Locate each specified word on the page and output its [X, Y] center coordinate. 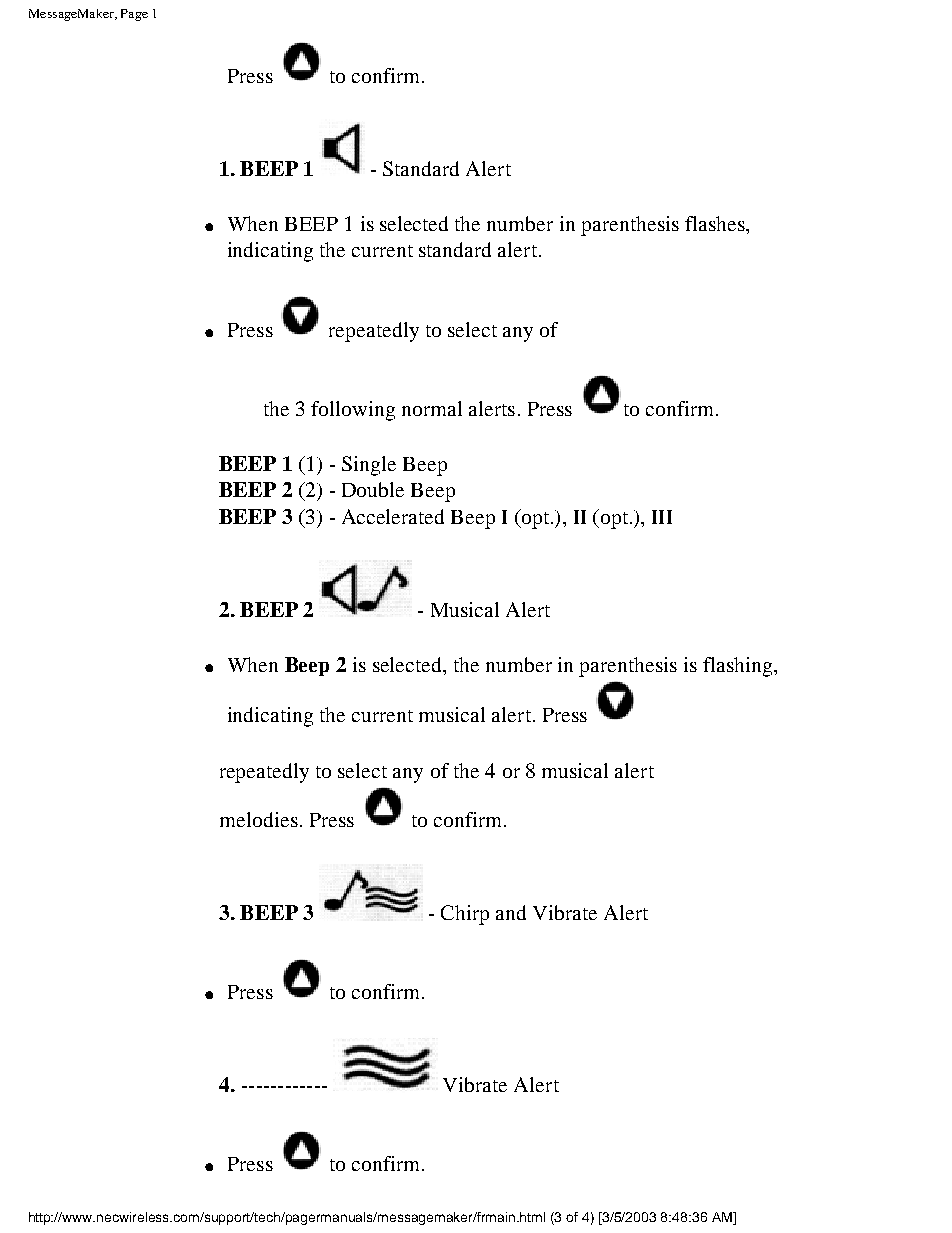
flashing [739, 667]
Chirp [465, 915]
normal [432, 408]
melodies [259, 819]
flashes [716, 223]
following [353, 411]
